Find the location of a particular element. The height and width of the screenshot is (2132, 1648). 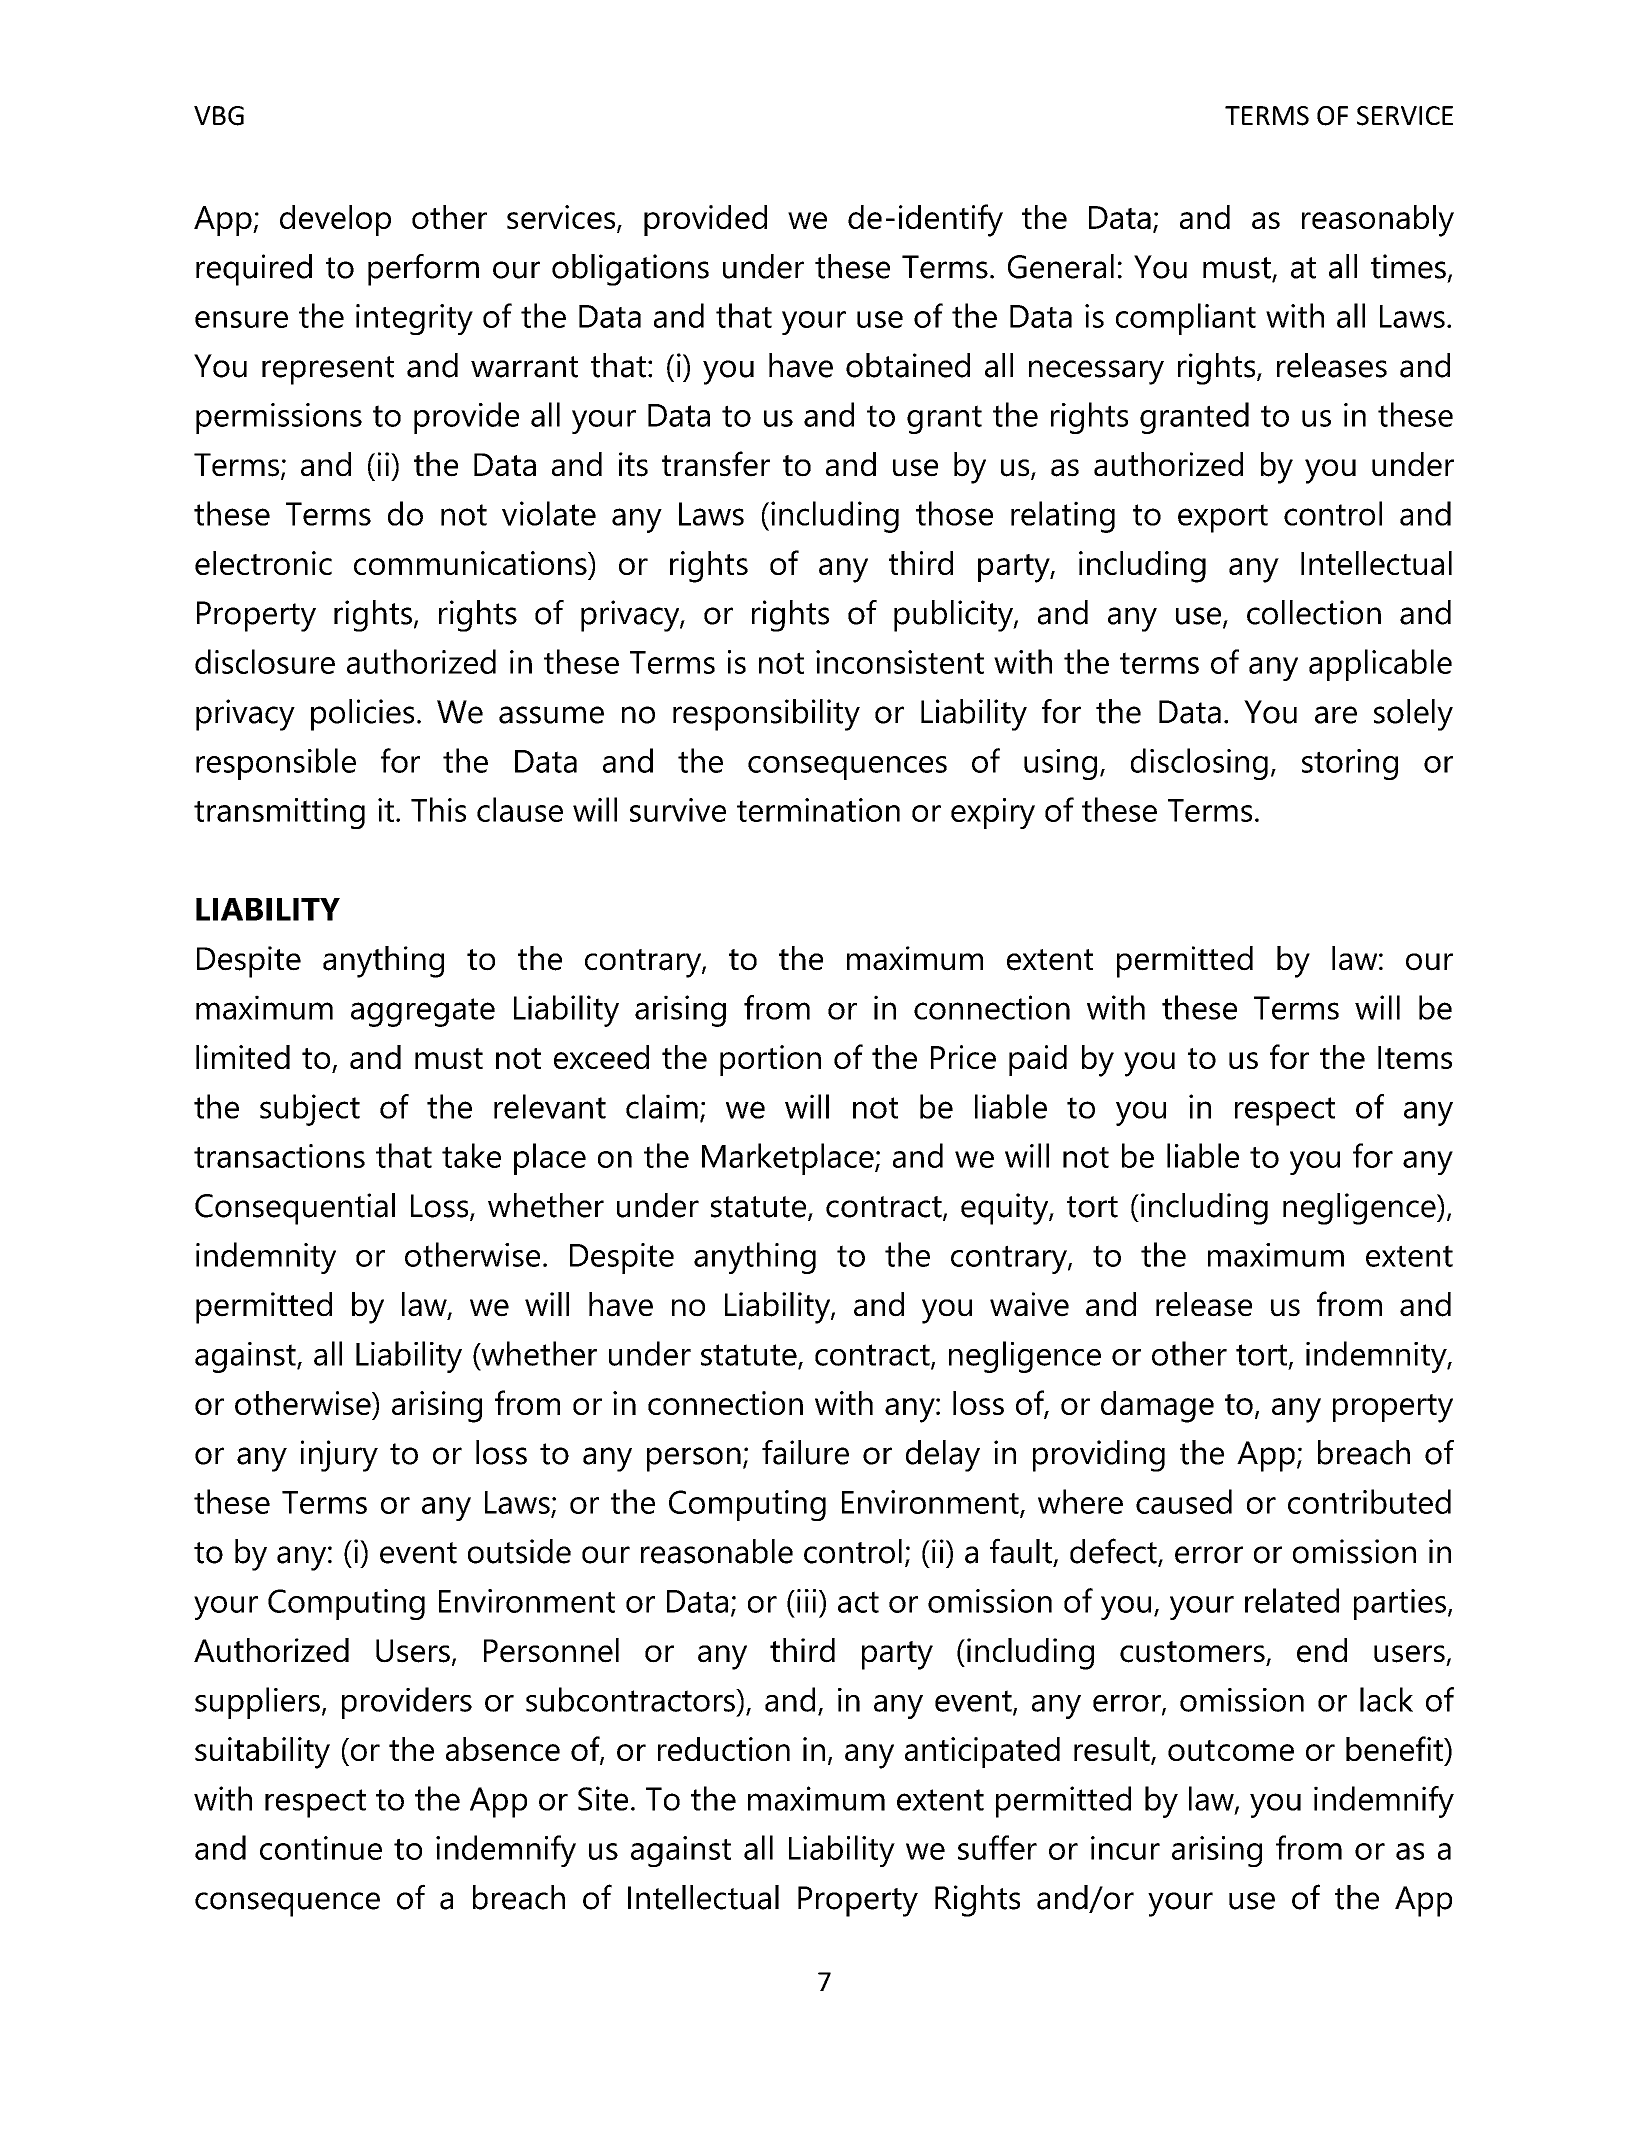

Items is located at coordinates (1415, 1057).
